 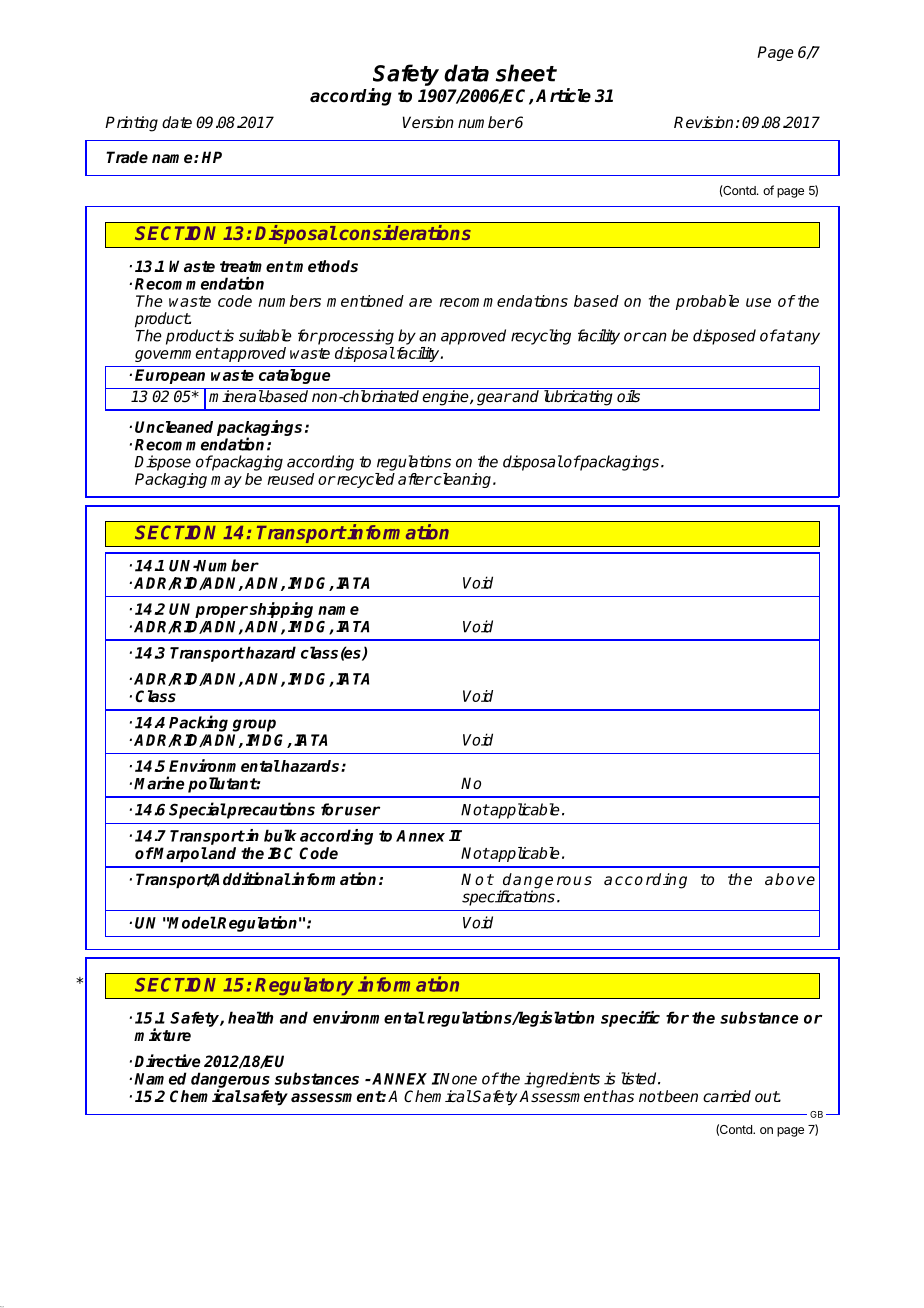 I want to click on cleaning, so click(x=463, y=480).
